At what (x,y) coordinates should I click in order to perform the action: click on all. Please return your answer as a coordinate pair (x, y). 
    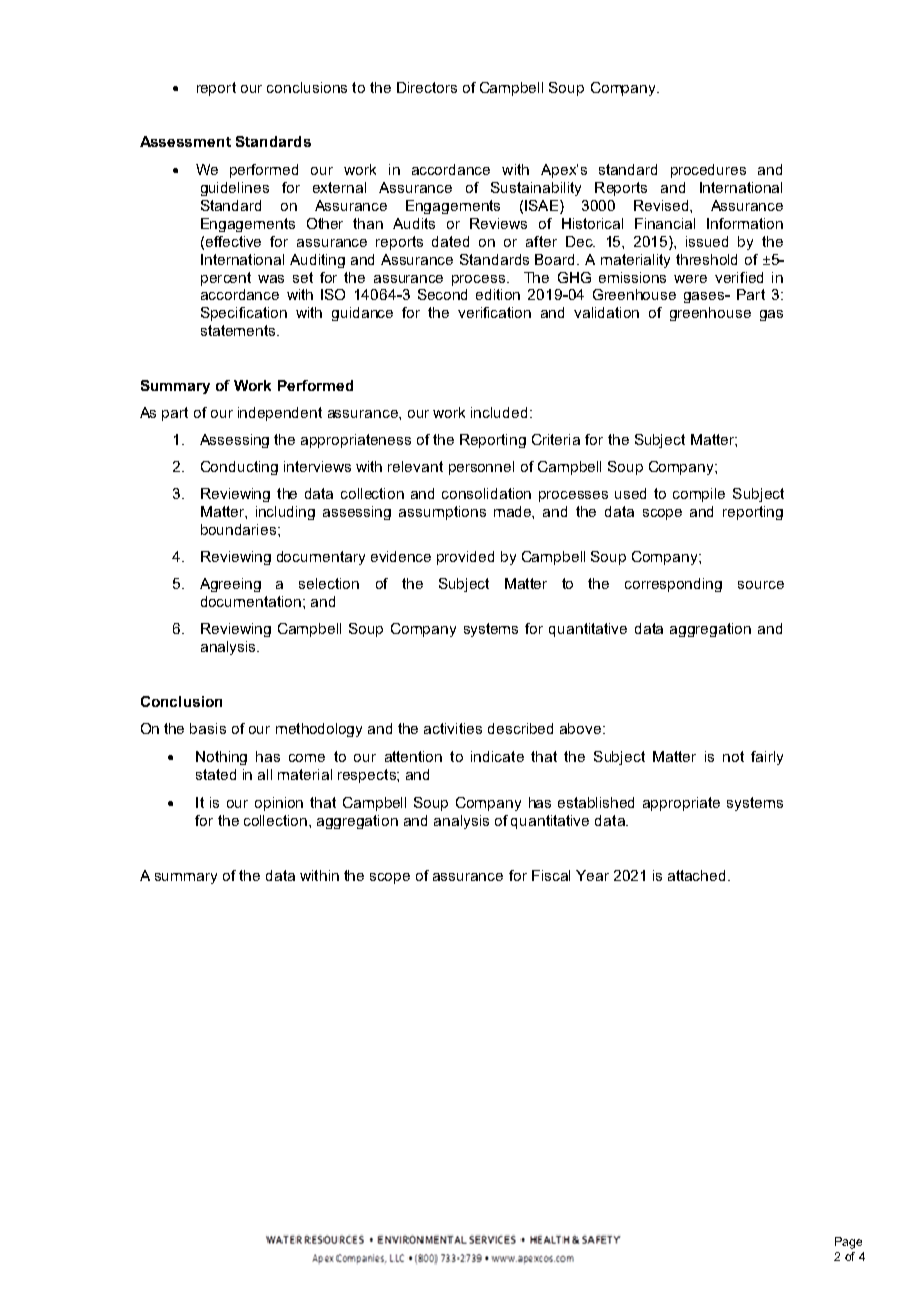
    Looking at the image, I should click on (265, 774).
